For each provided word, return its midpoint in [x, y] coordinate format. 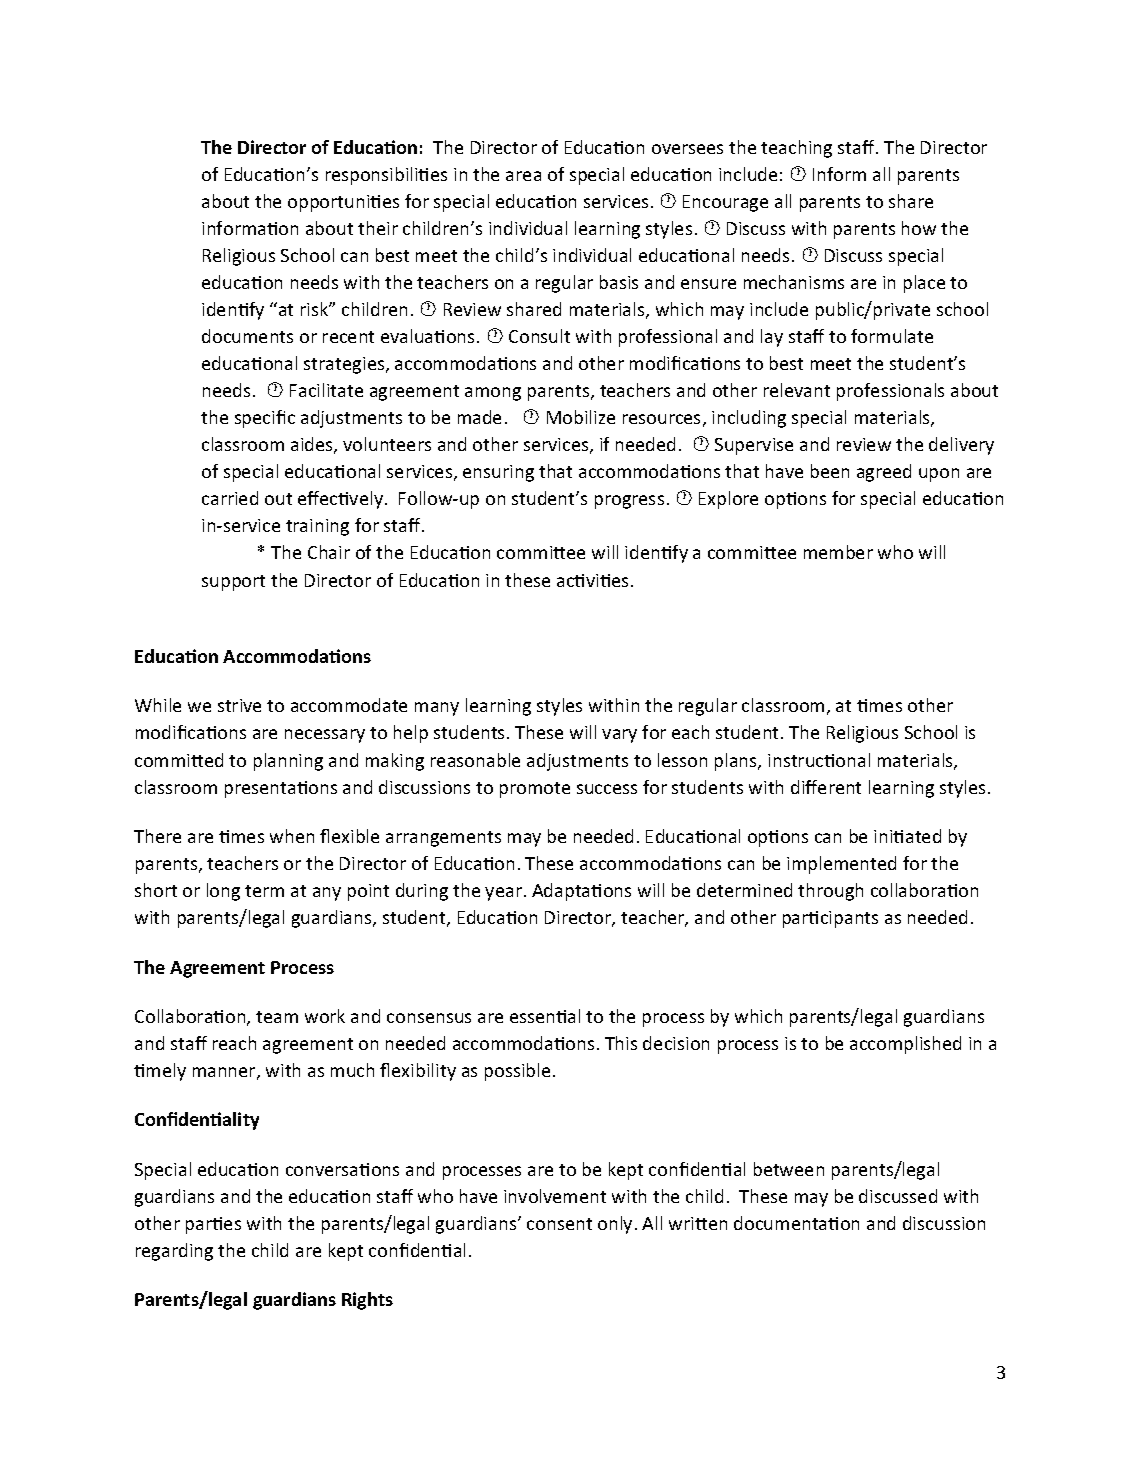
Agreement [217, 969]
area [523, 176]
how [919, 228]
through [830, 892]
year [503, 894]
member [838, 552]
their [378, 228]
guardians [294, 1301]
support [233, 583]
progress [629, 502]
